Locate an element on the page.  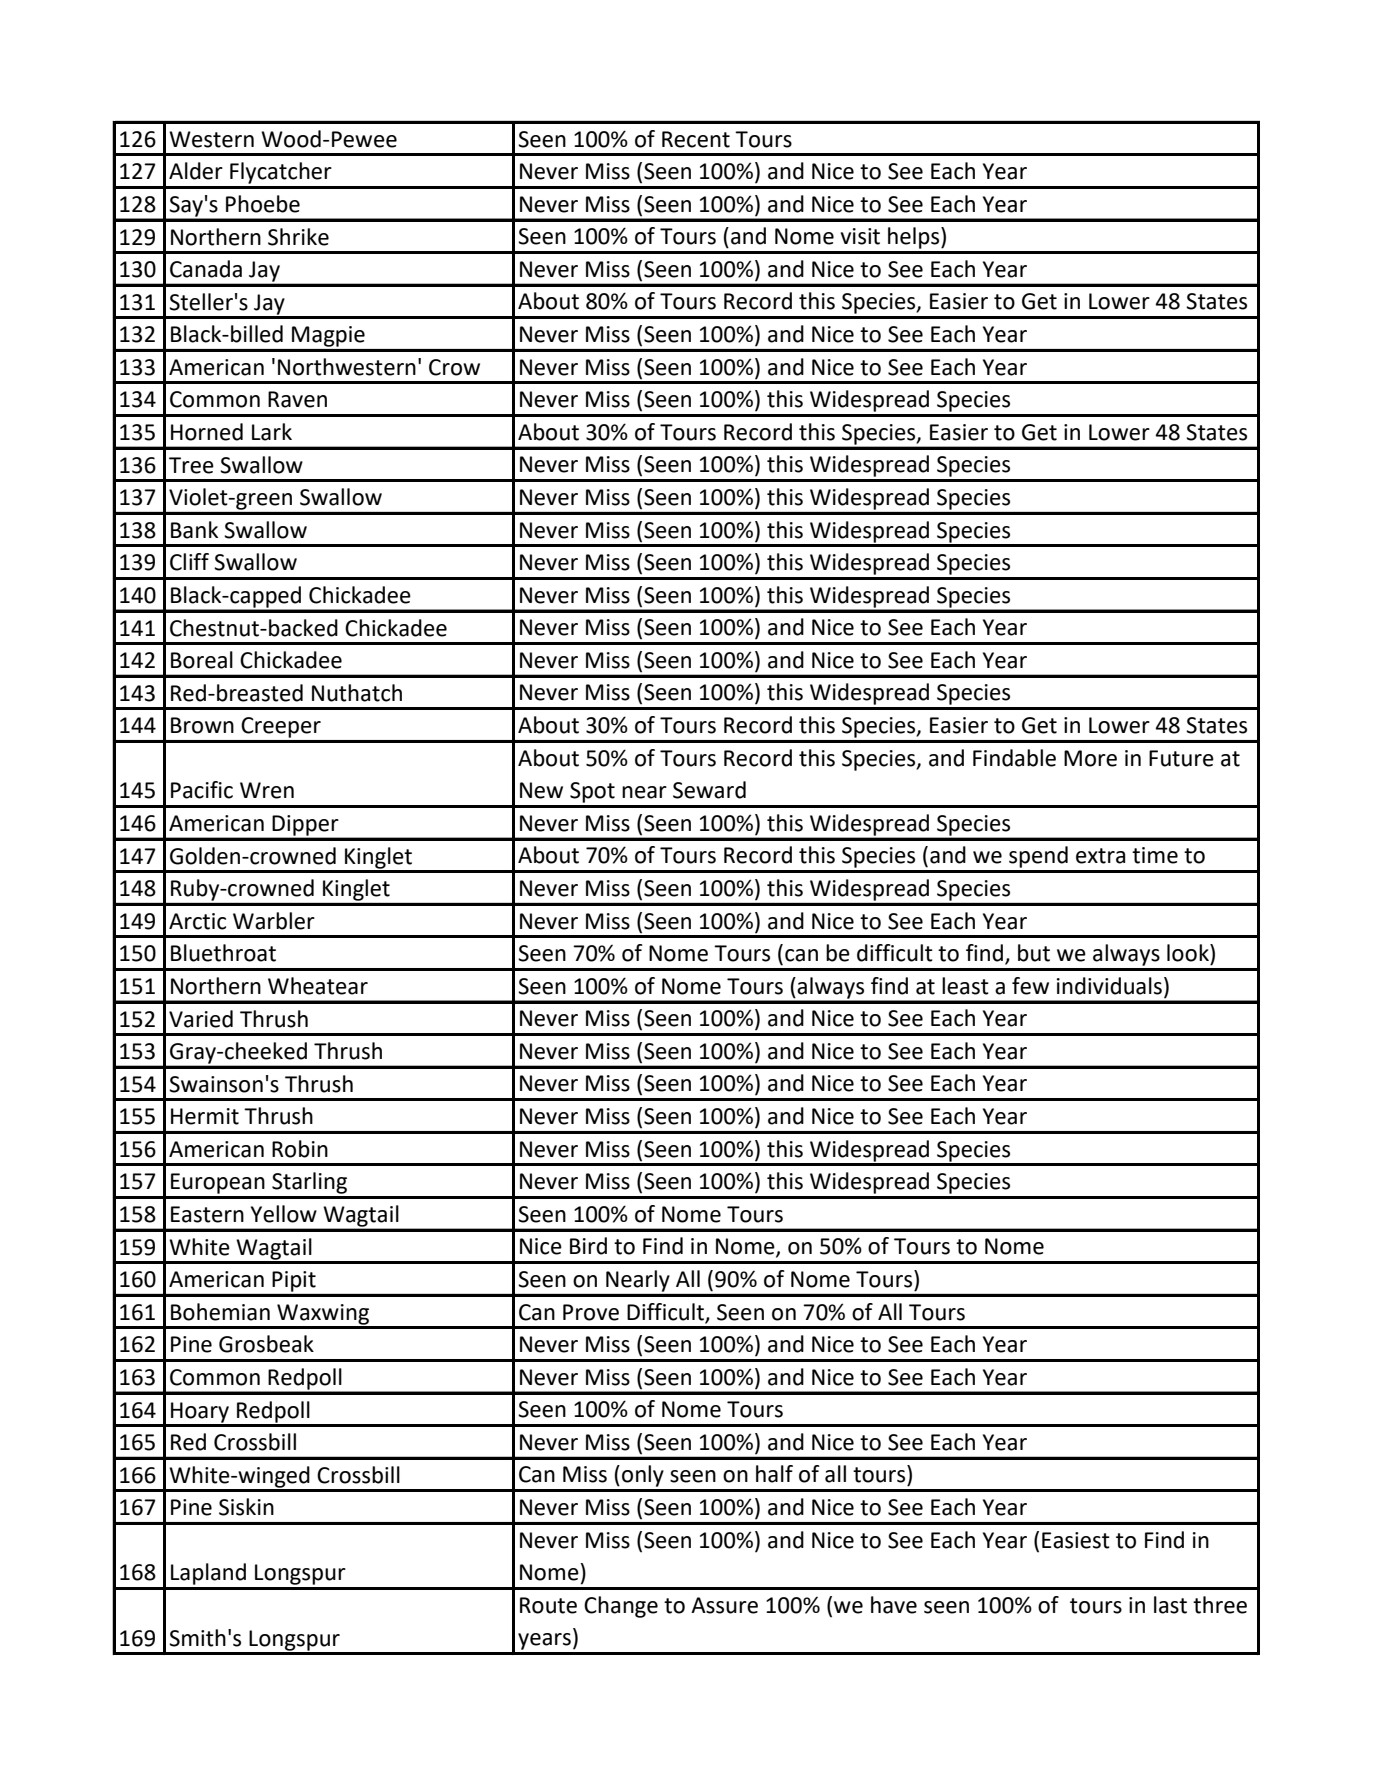
More is located at coordinates (1090, 758).
